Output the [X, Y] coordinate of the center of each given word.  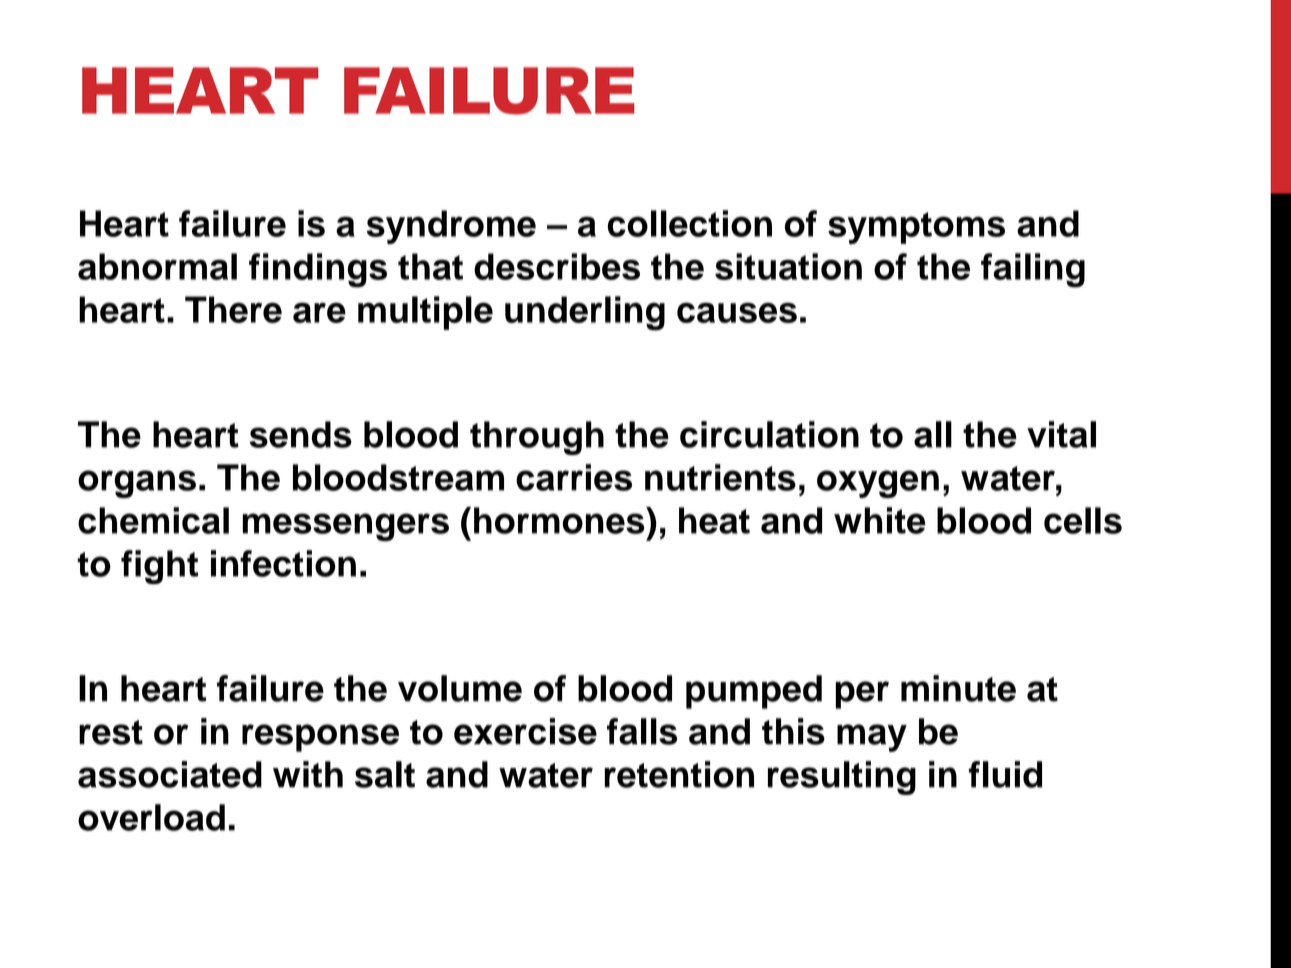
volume [460, 688]
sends [301, 434]
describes [557, 266]
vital [1061, 434]
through [537, 438]
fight [159, 567]
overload [151, 817]
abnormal [157, 266]
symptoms [916, 228]
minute [958, 688]
